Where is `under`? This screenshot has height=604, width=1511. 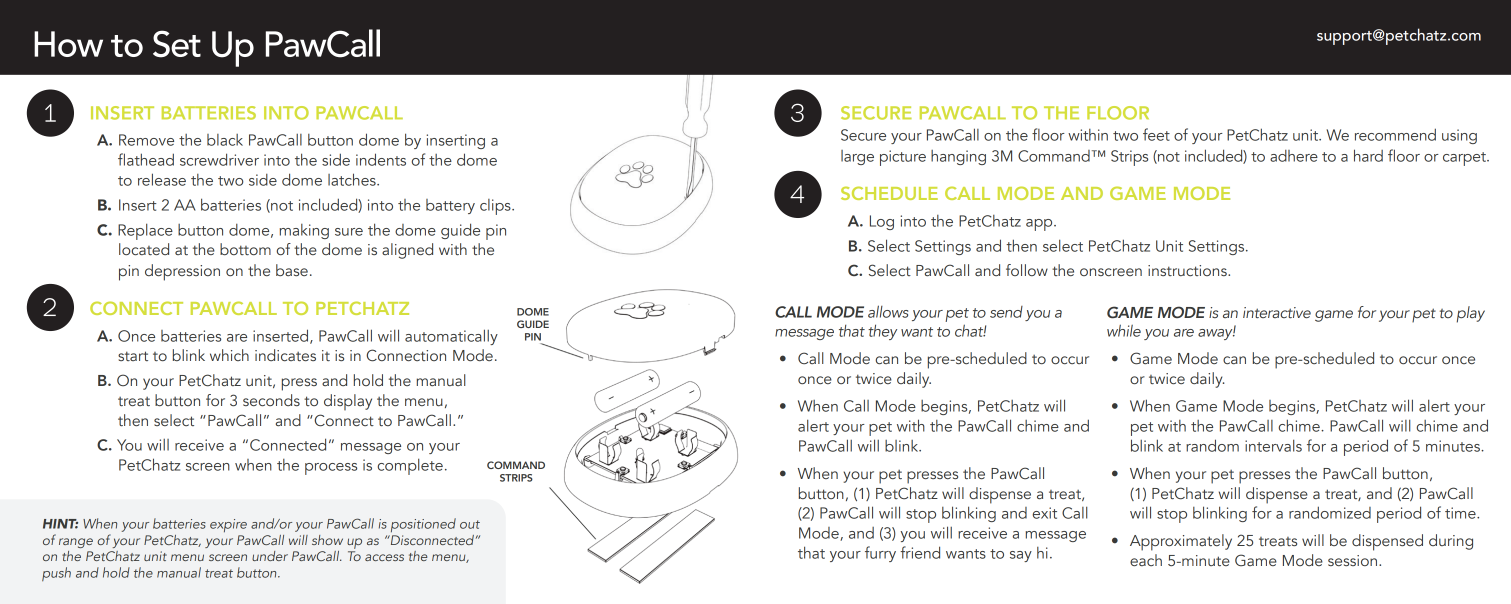 under is located at coordinates (270, 556).
